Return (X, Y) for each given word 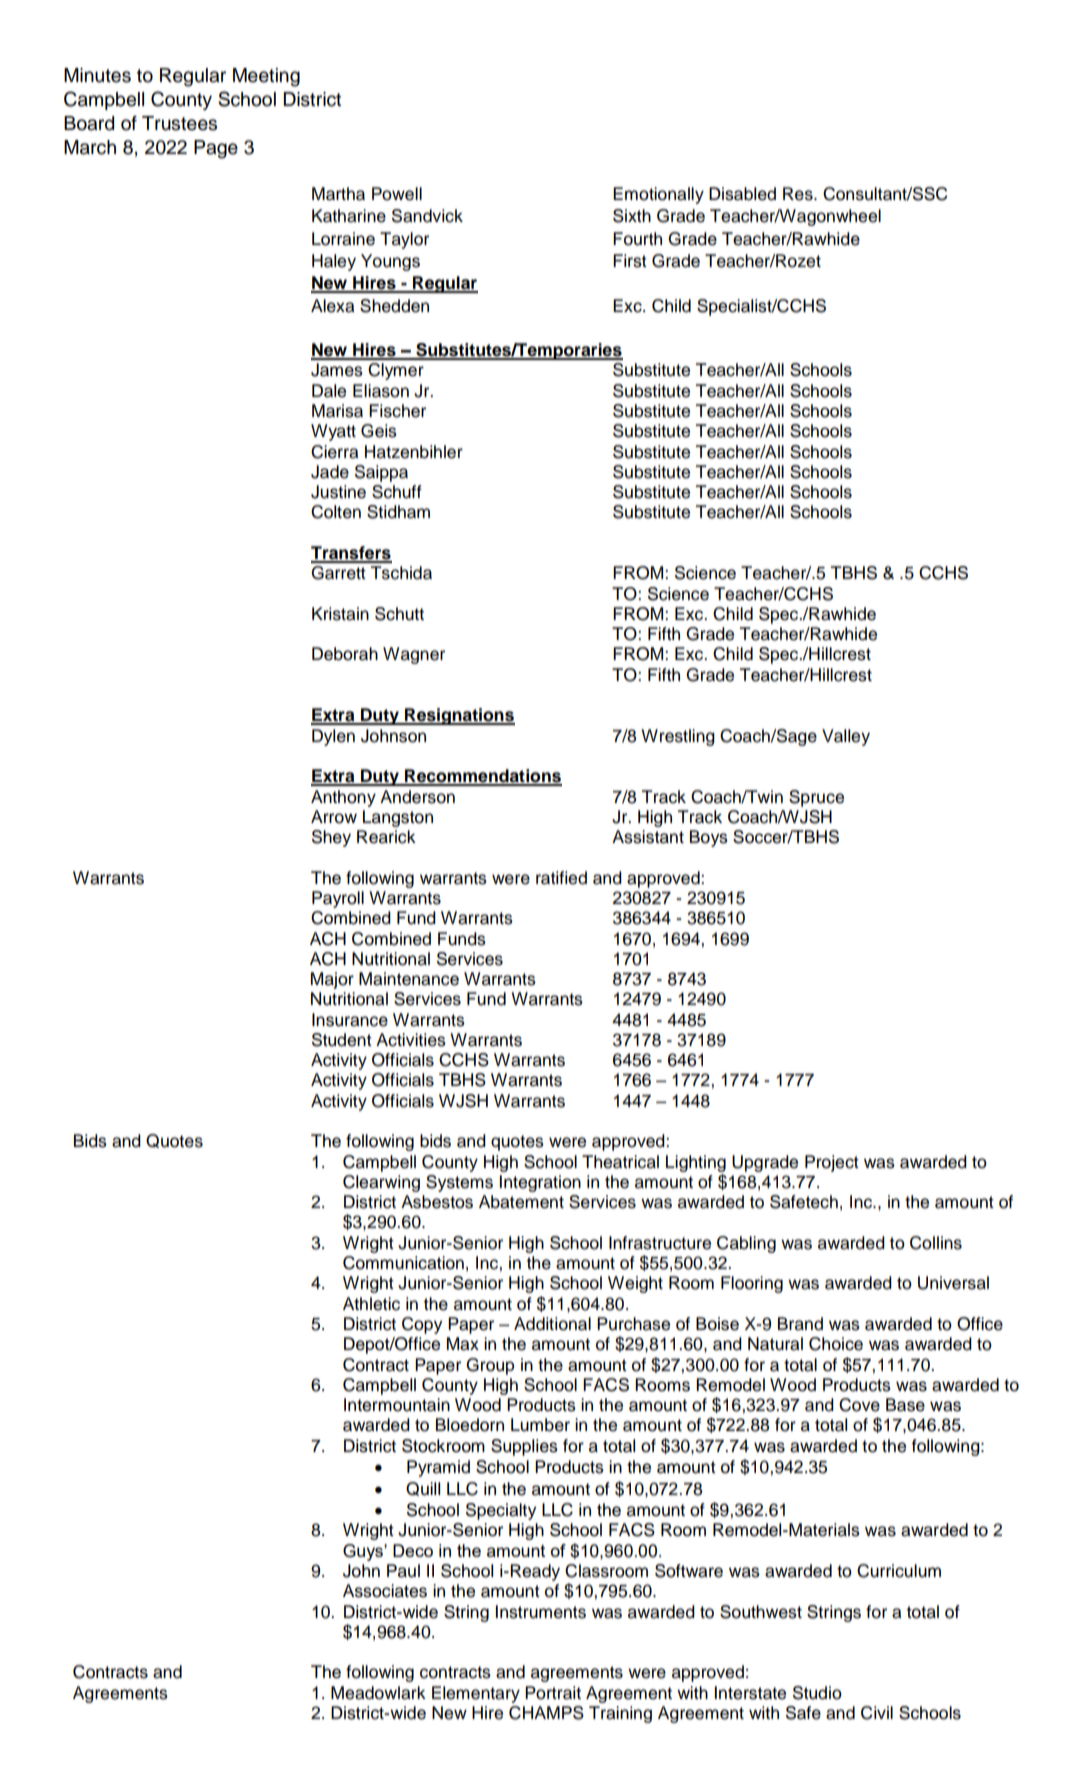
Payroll (338, 899)
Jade (330, 472)
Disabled (742, 194)
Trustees (179, 123)
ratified (561, 878)
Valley (846, 737)
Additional (552, 1324)
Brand (800, 1324)
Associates (385, 1591)
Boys (709, 838)
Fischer (397, 411)
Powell (397, 194)
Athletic (371, 1304)
